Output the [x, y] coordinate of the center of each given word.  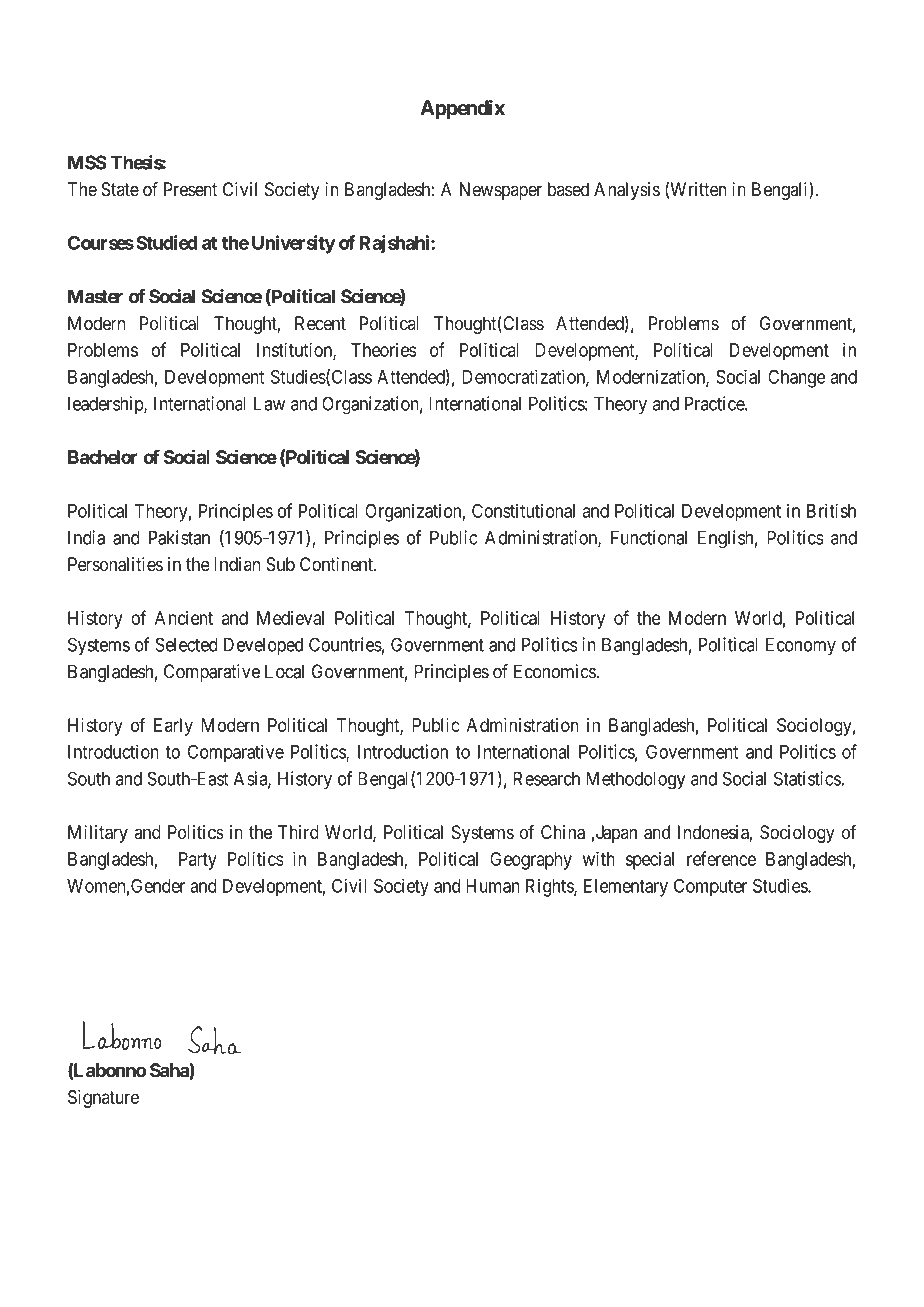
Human [492, 886]
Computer [710, 888]
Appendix [462, 110]
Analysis [627, 191]
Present [190, 189]
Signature [103, 1099]
